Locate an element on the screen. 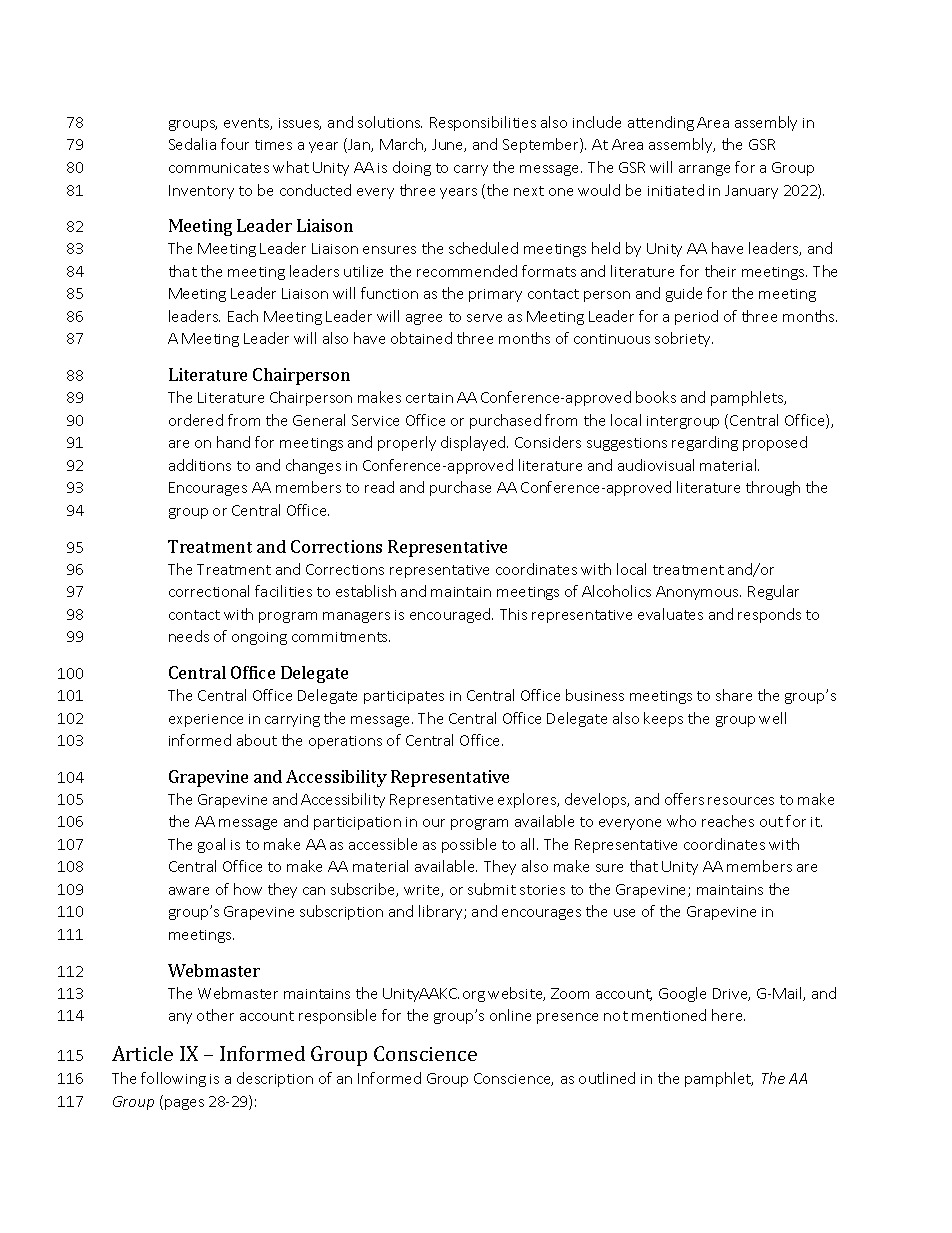 This screenshot has height=1233, width=952. following is located at coordinates (173, 1079).
